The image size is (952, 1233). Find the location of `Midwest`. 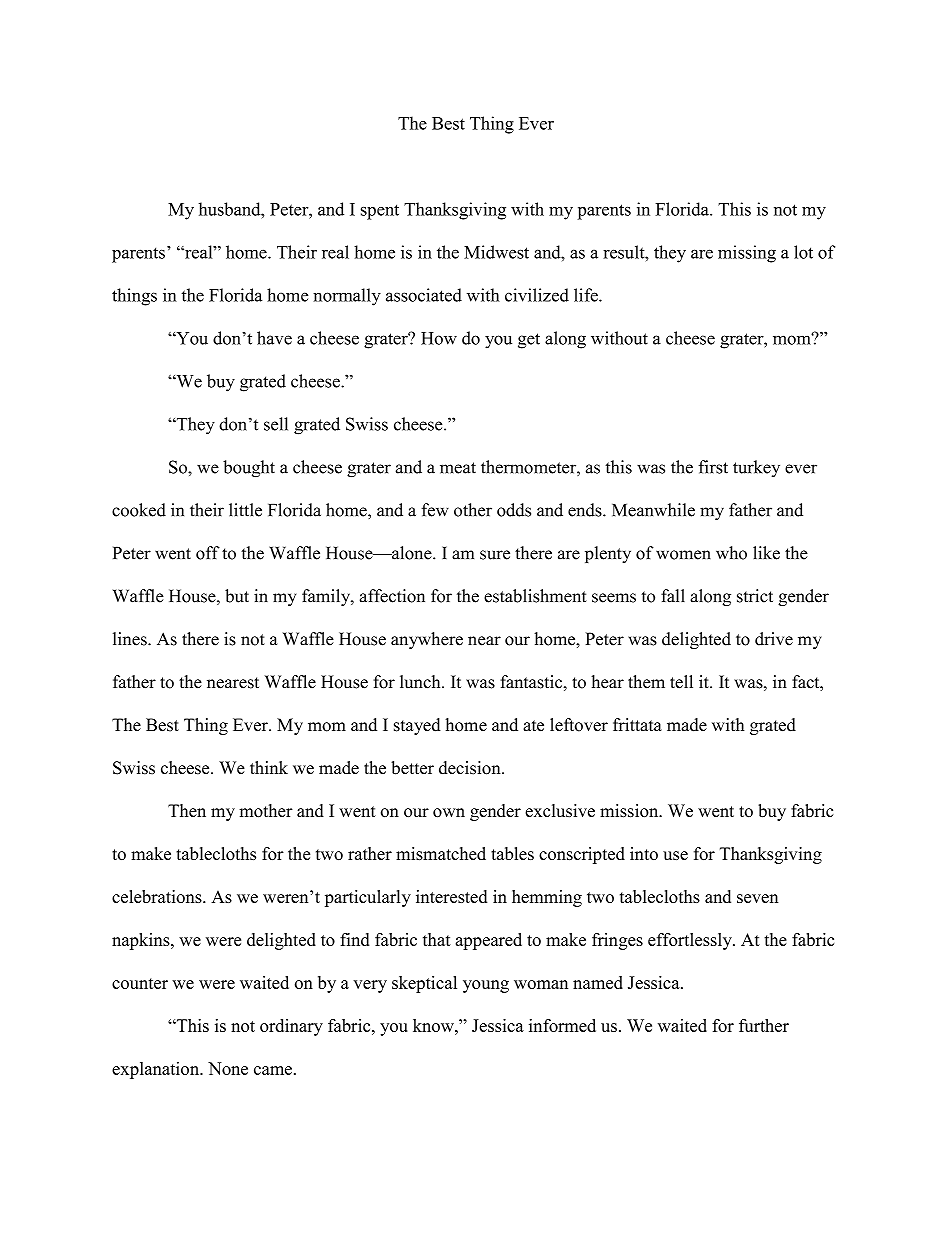

Midwest is located at coordinates (496, 252).
